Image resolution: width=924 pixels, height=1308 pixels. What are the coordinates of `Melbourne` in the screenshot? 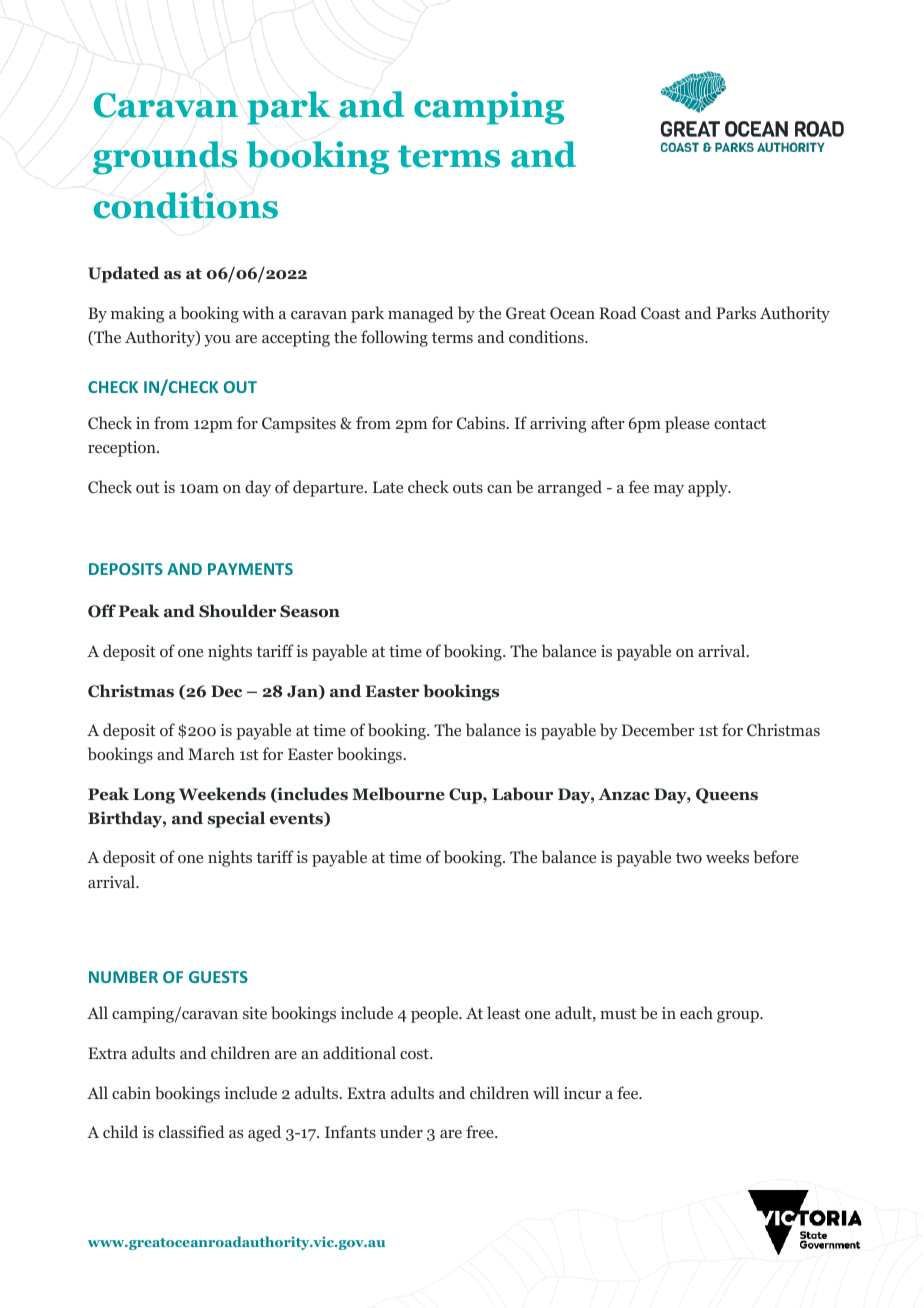 It's located at (398, 794).
